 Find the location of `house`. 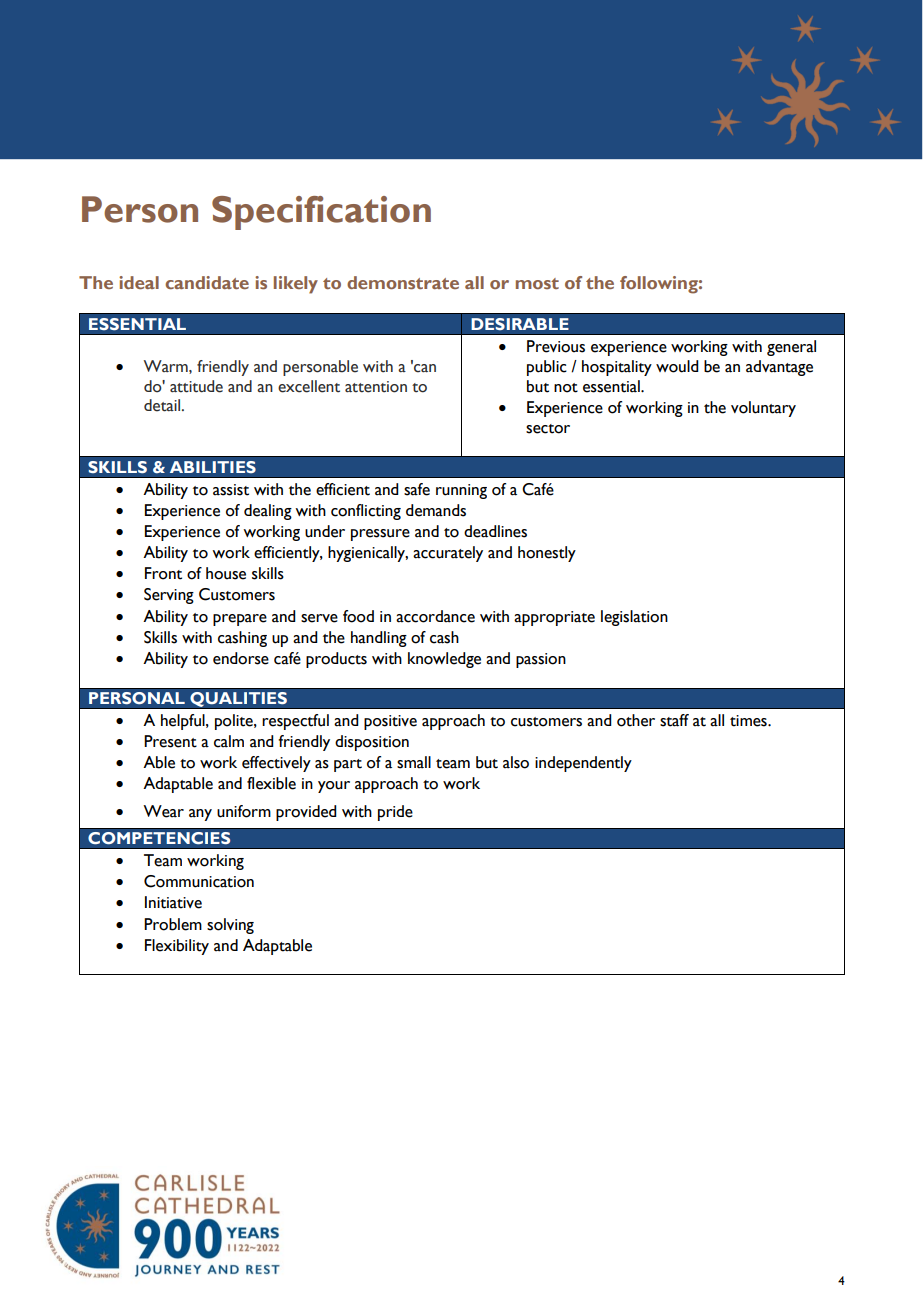

house is located at coordinates (226, 573).
